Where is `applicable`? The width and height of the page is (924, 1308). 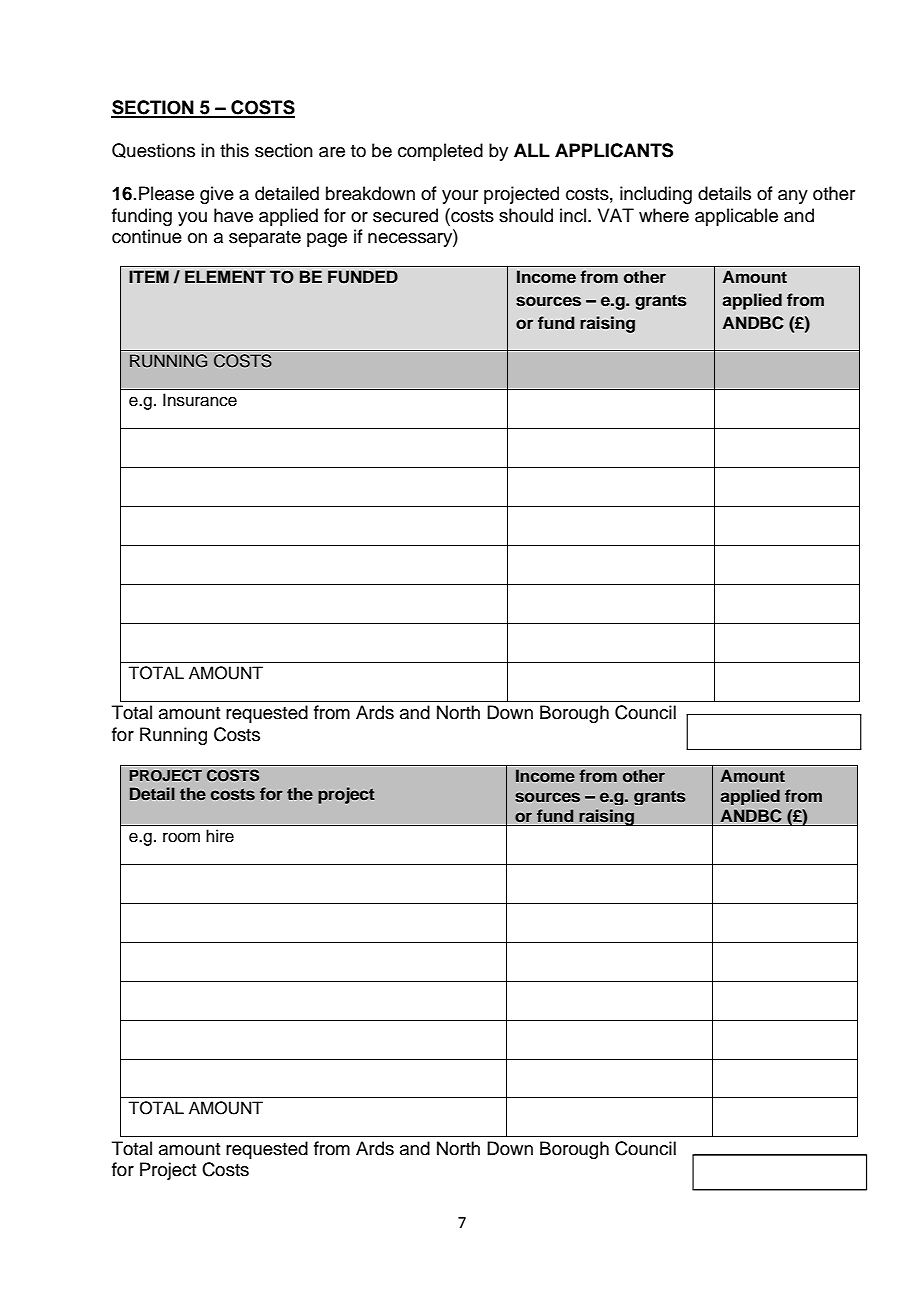
applicable is located at coordinates (736, 217).
